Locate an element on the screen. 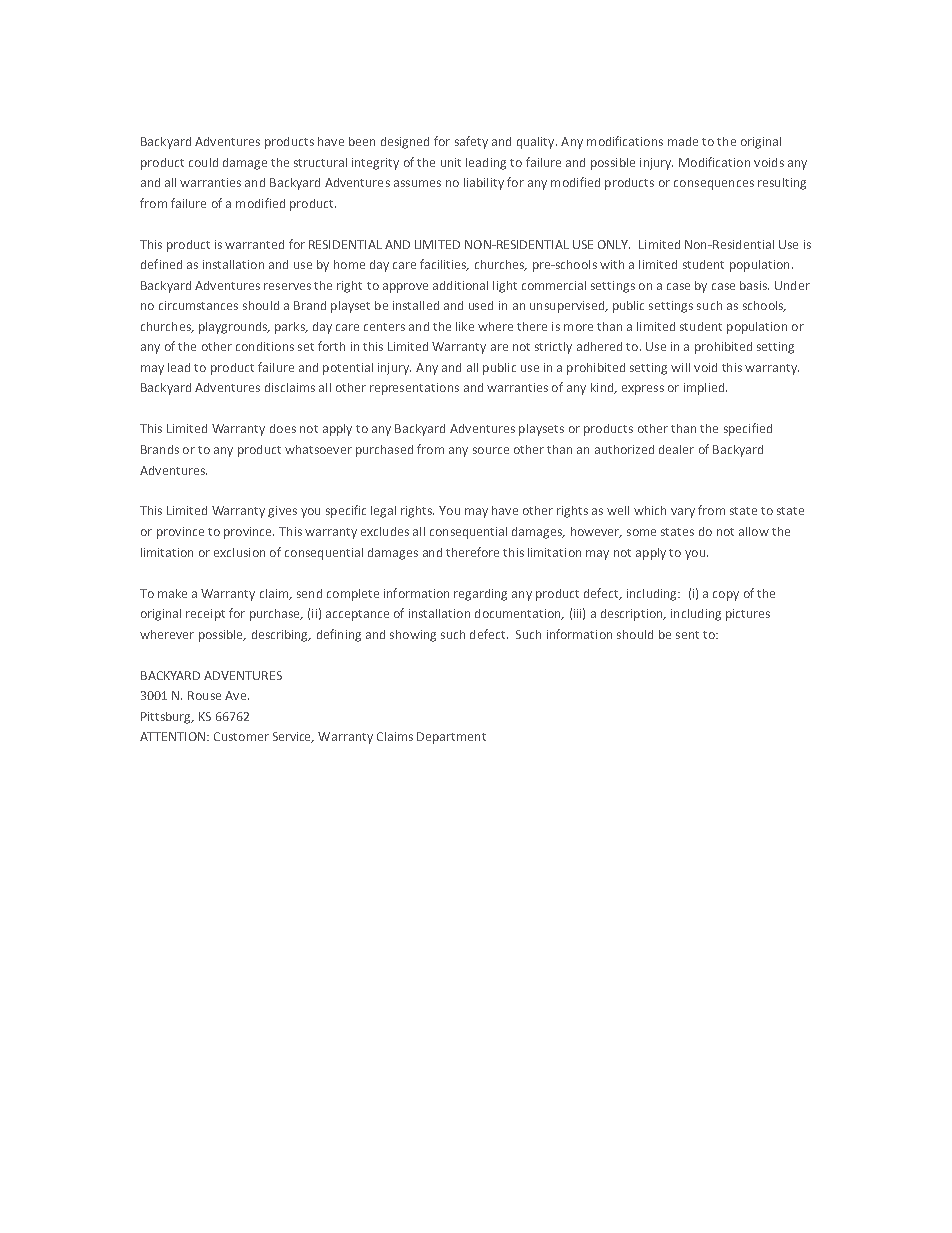 Image resolution: width=952 pixels, height=1233 pixels. could is located at coordinates (203, 162).
